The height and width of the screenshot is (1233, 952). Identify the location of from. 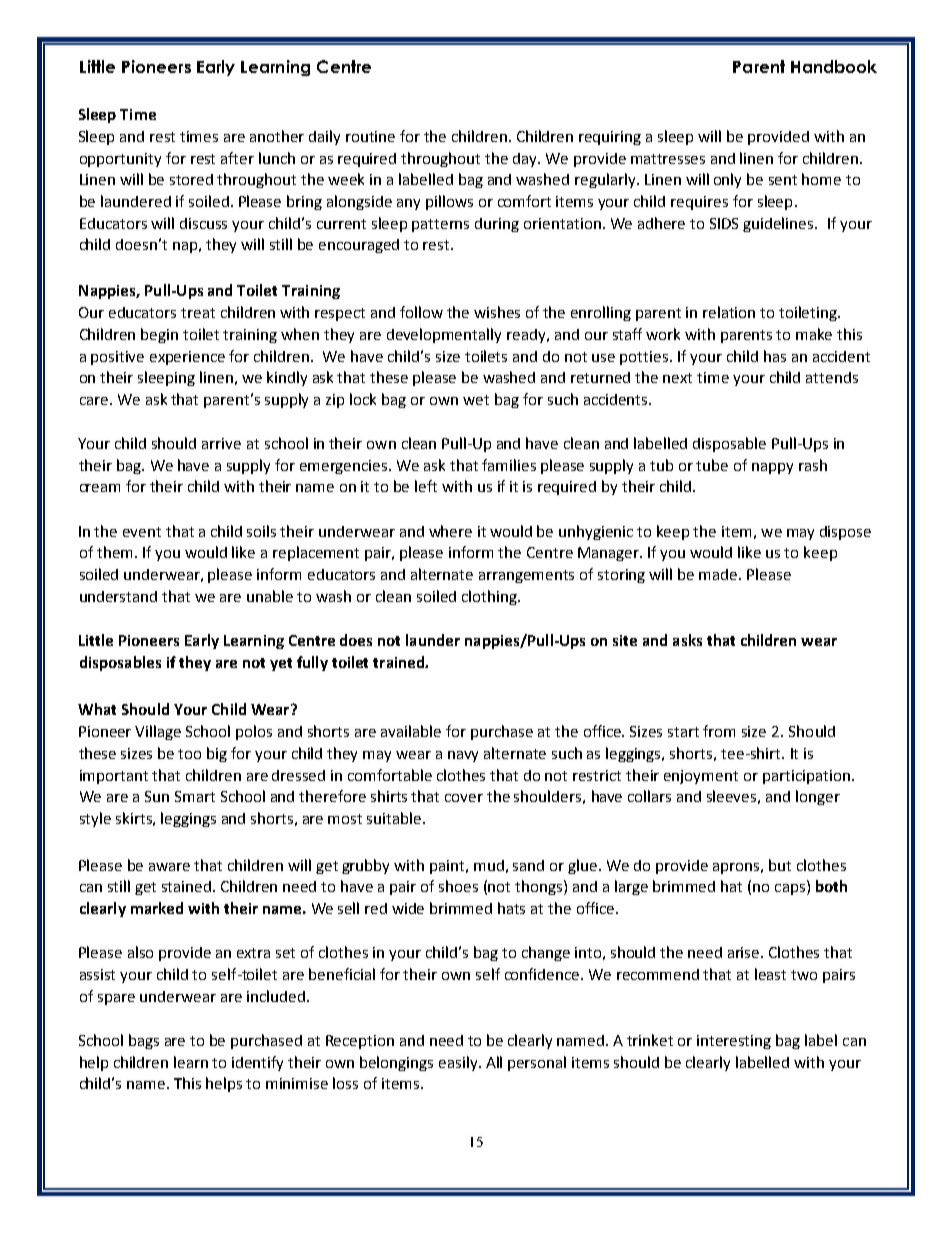
(719, 731).
